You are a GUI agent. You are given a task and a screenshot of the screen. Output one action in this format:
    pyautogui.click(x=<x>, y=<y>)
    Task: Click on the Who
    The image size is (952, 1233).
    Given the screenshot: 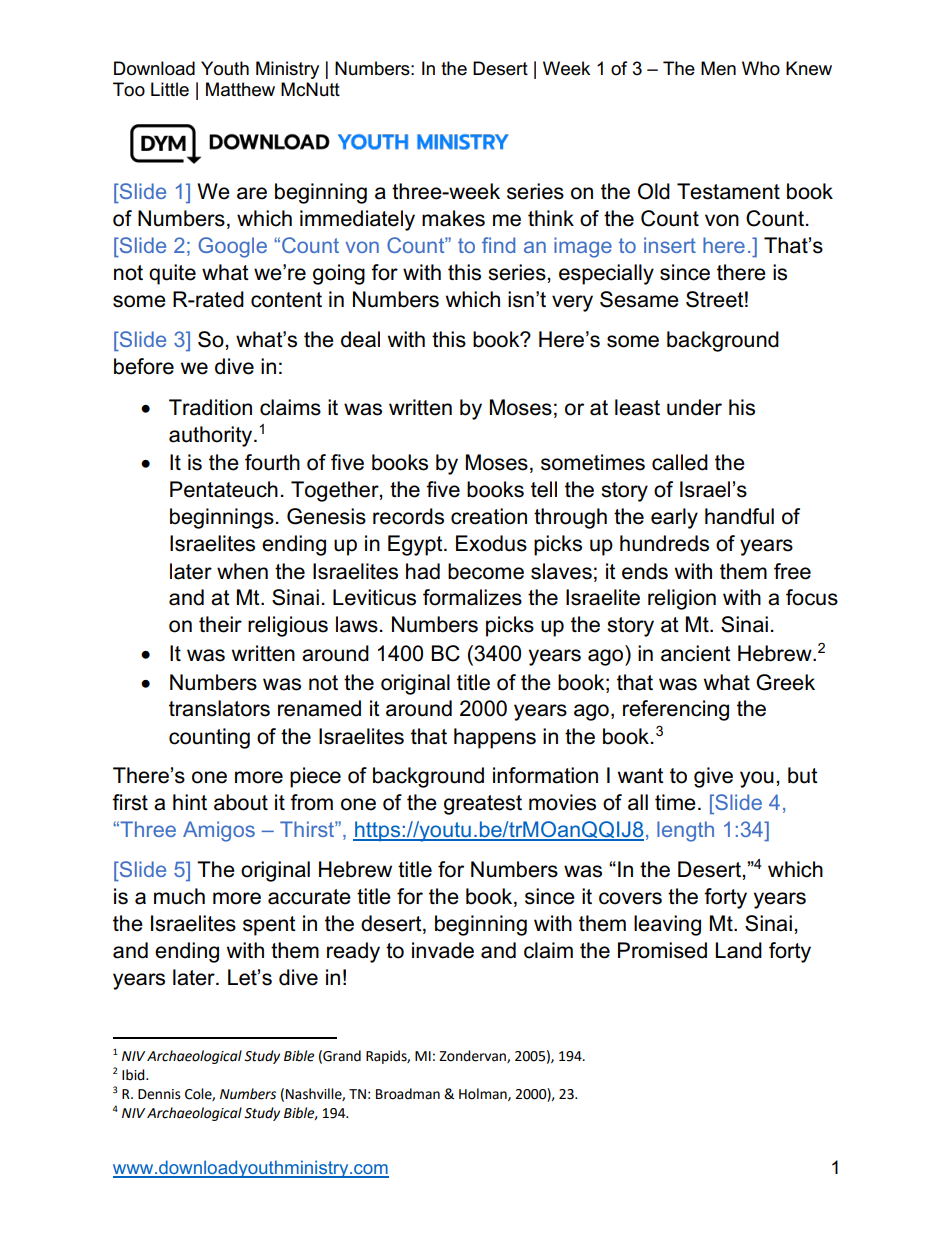 What is the action you would take?
    pyautogui.click(x=761, y=68)
